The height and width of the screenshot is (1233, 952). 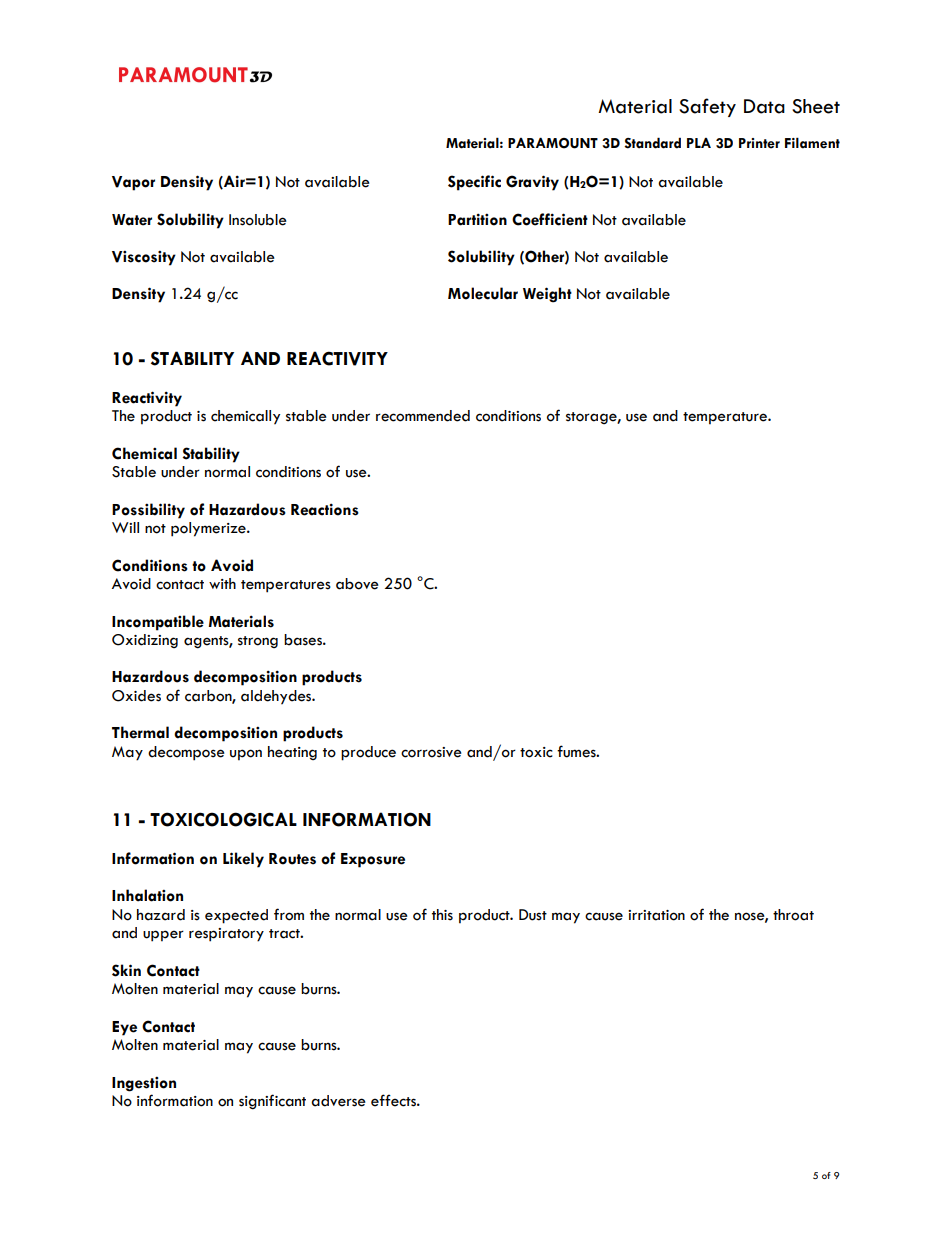 What do you see at coordinates (474, 183) in the screenshot?
I see `Specific` at bounding box center [474, 183].
